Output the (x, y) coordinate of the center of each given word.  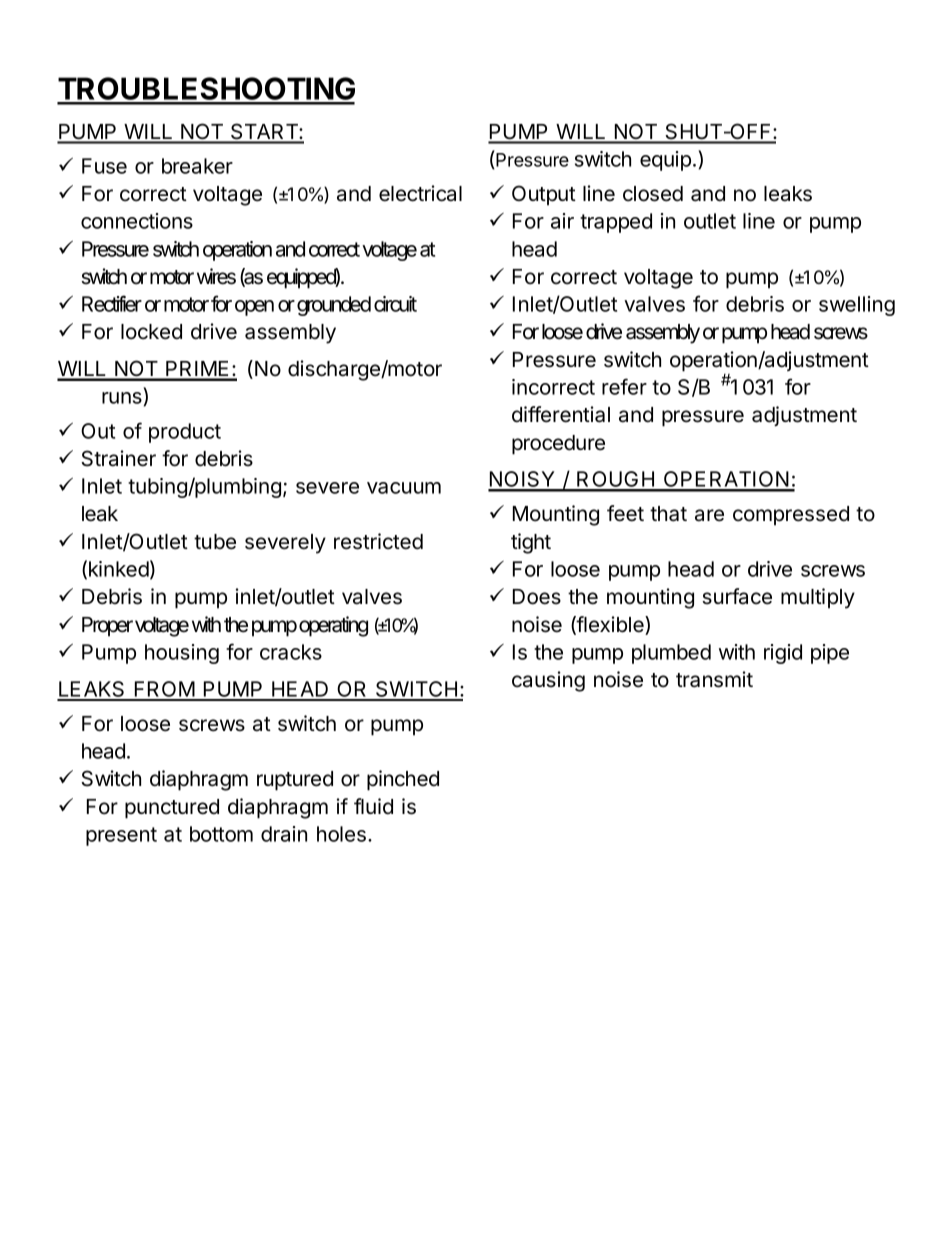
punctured (172, 809)
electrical (420, 193)
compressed (791, 516)
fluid (373, 806)
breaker (197, 166)
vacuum (404, 488)
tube (215, 542)
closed (653, 194)
